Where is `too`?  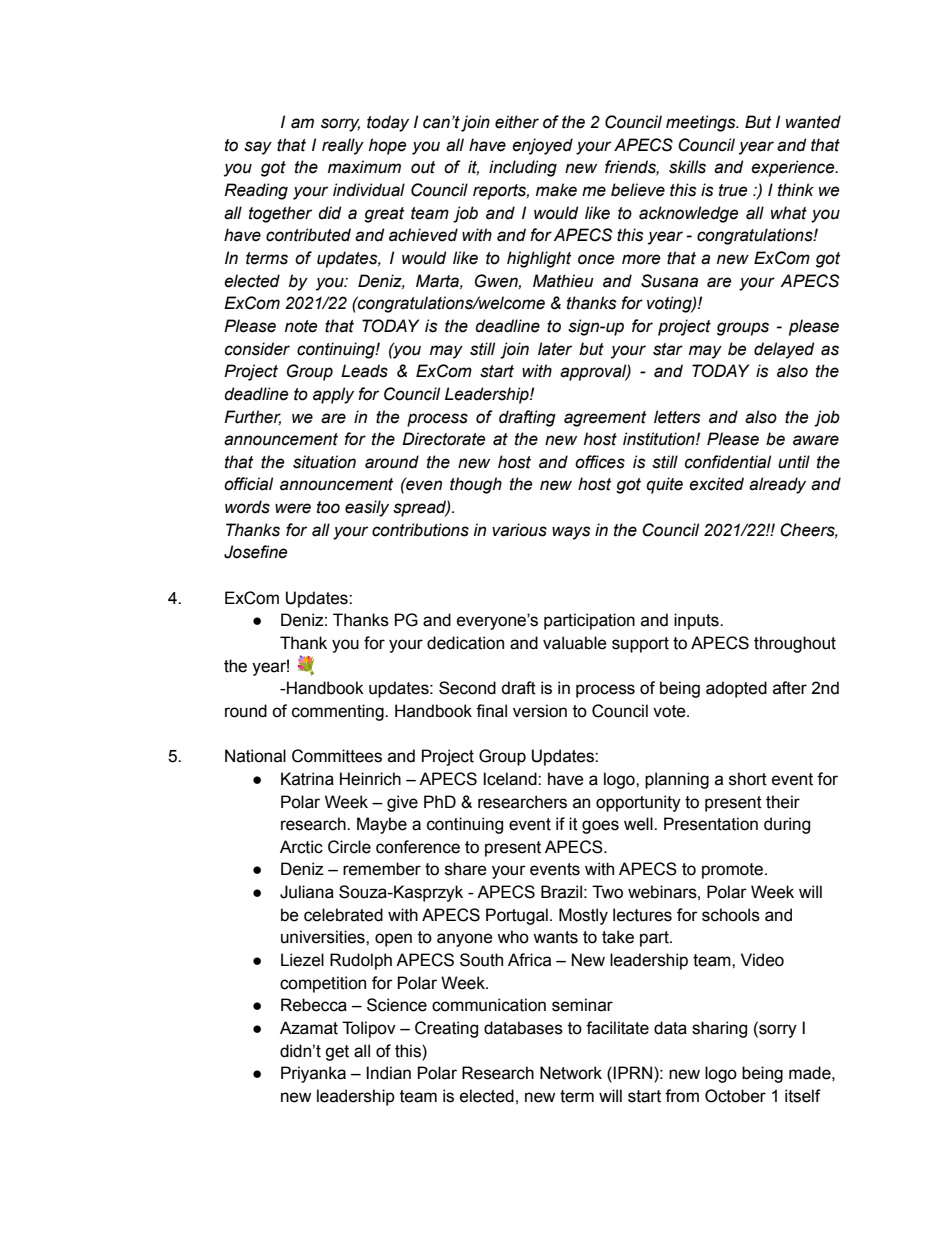
too is located at coordinates (328, 507).
